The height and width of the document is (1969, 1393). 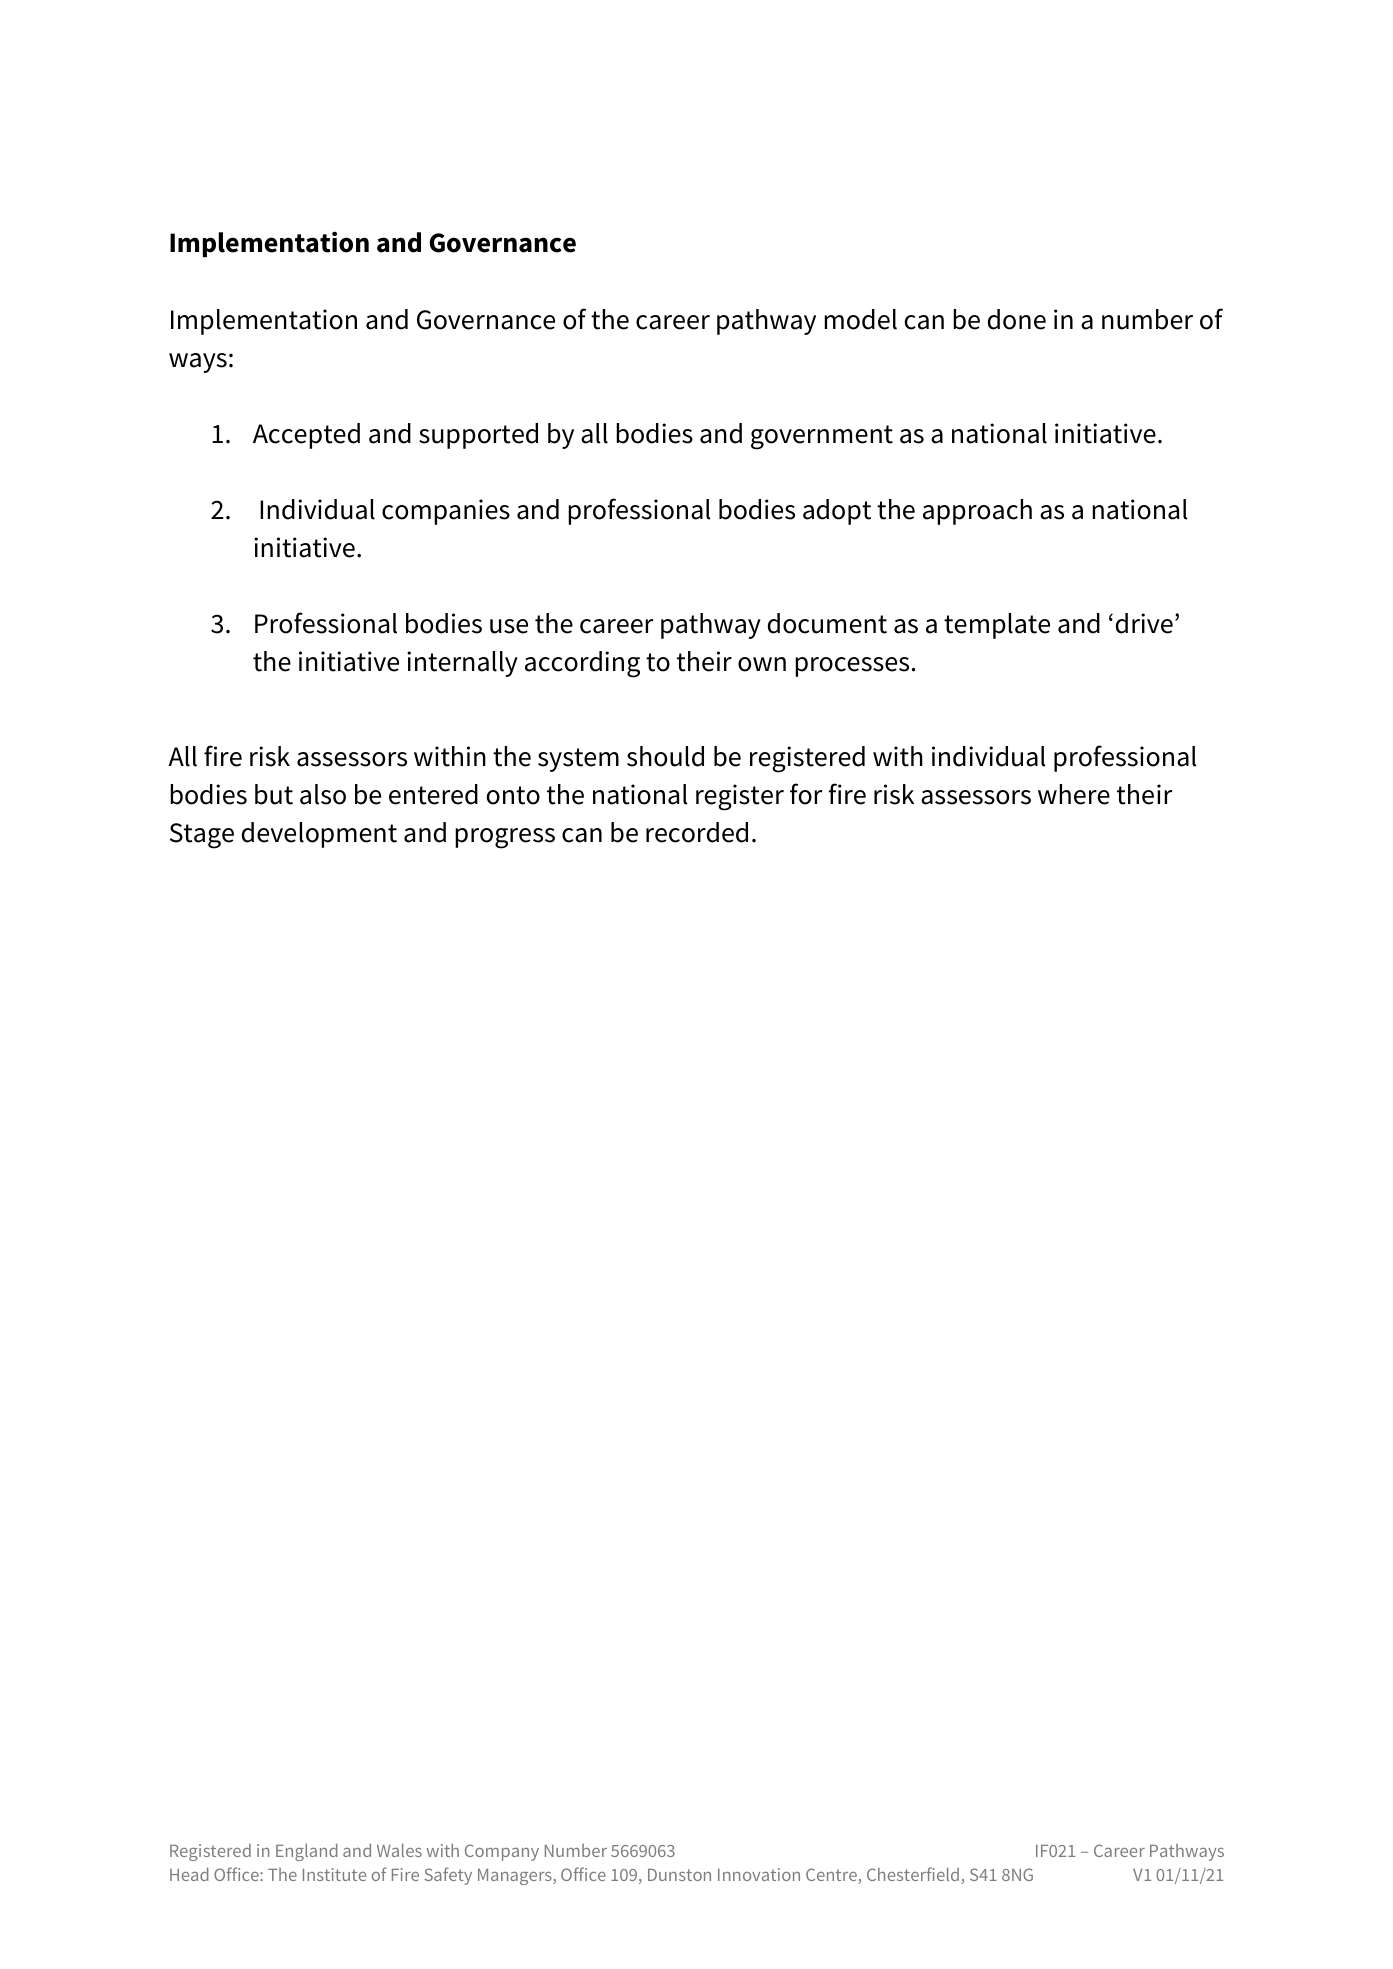 What do you see at coordinates (505, 838) in the document?
I see `progress` at bounding box center [505, 838].
